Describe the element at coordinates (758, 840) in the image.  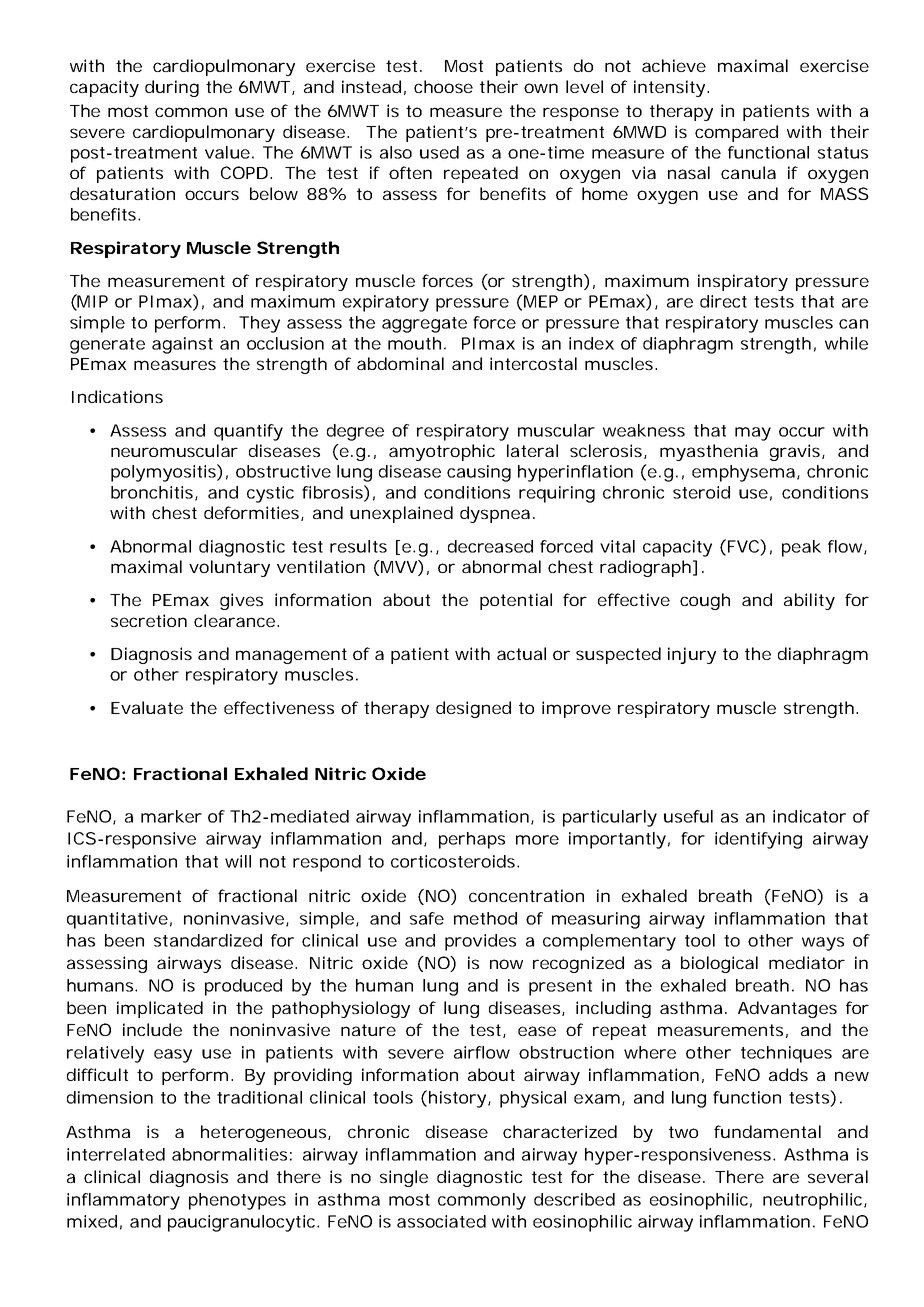
I see `identifying` at that location.
